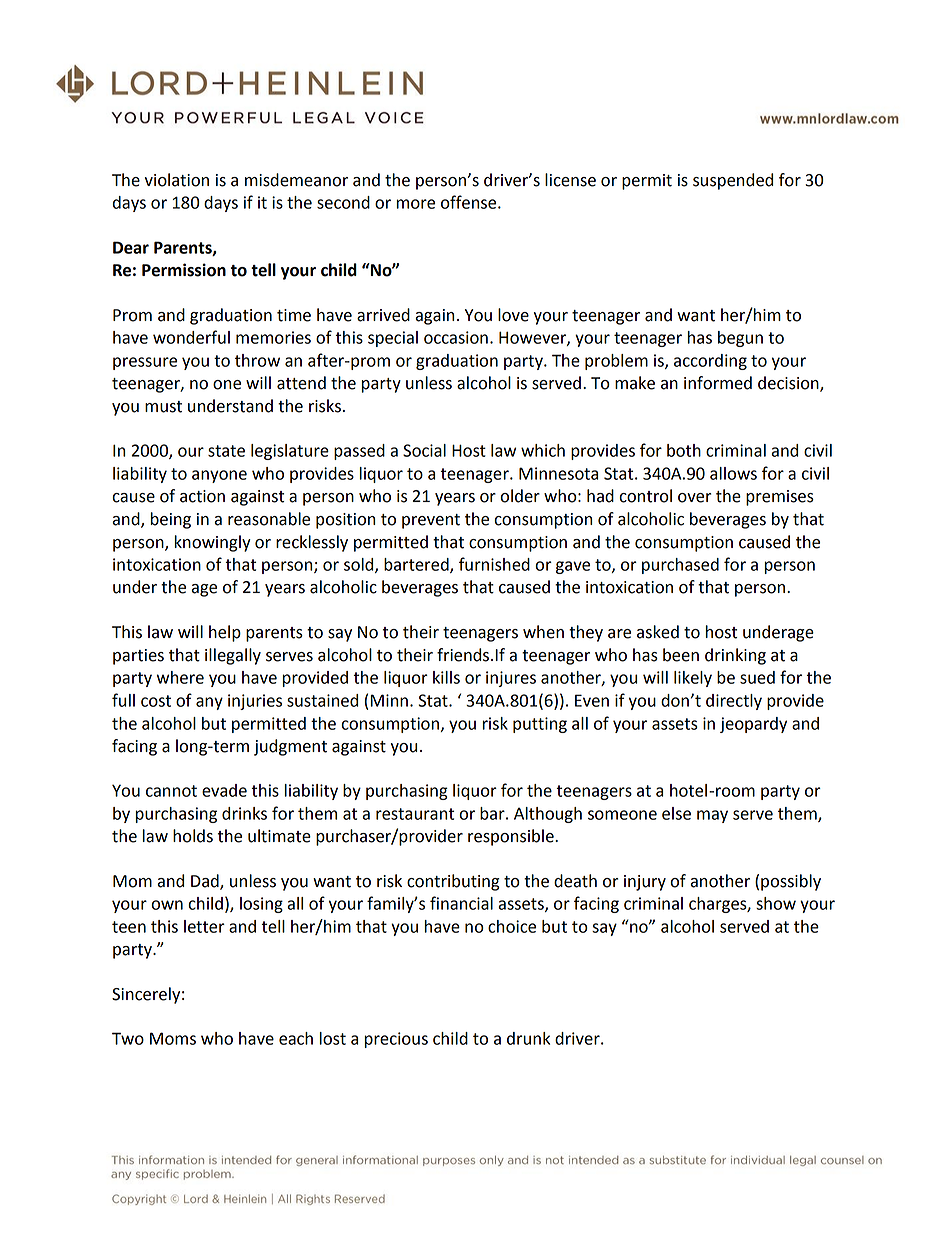  I want to click on kills, so click(446, 677).
